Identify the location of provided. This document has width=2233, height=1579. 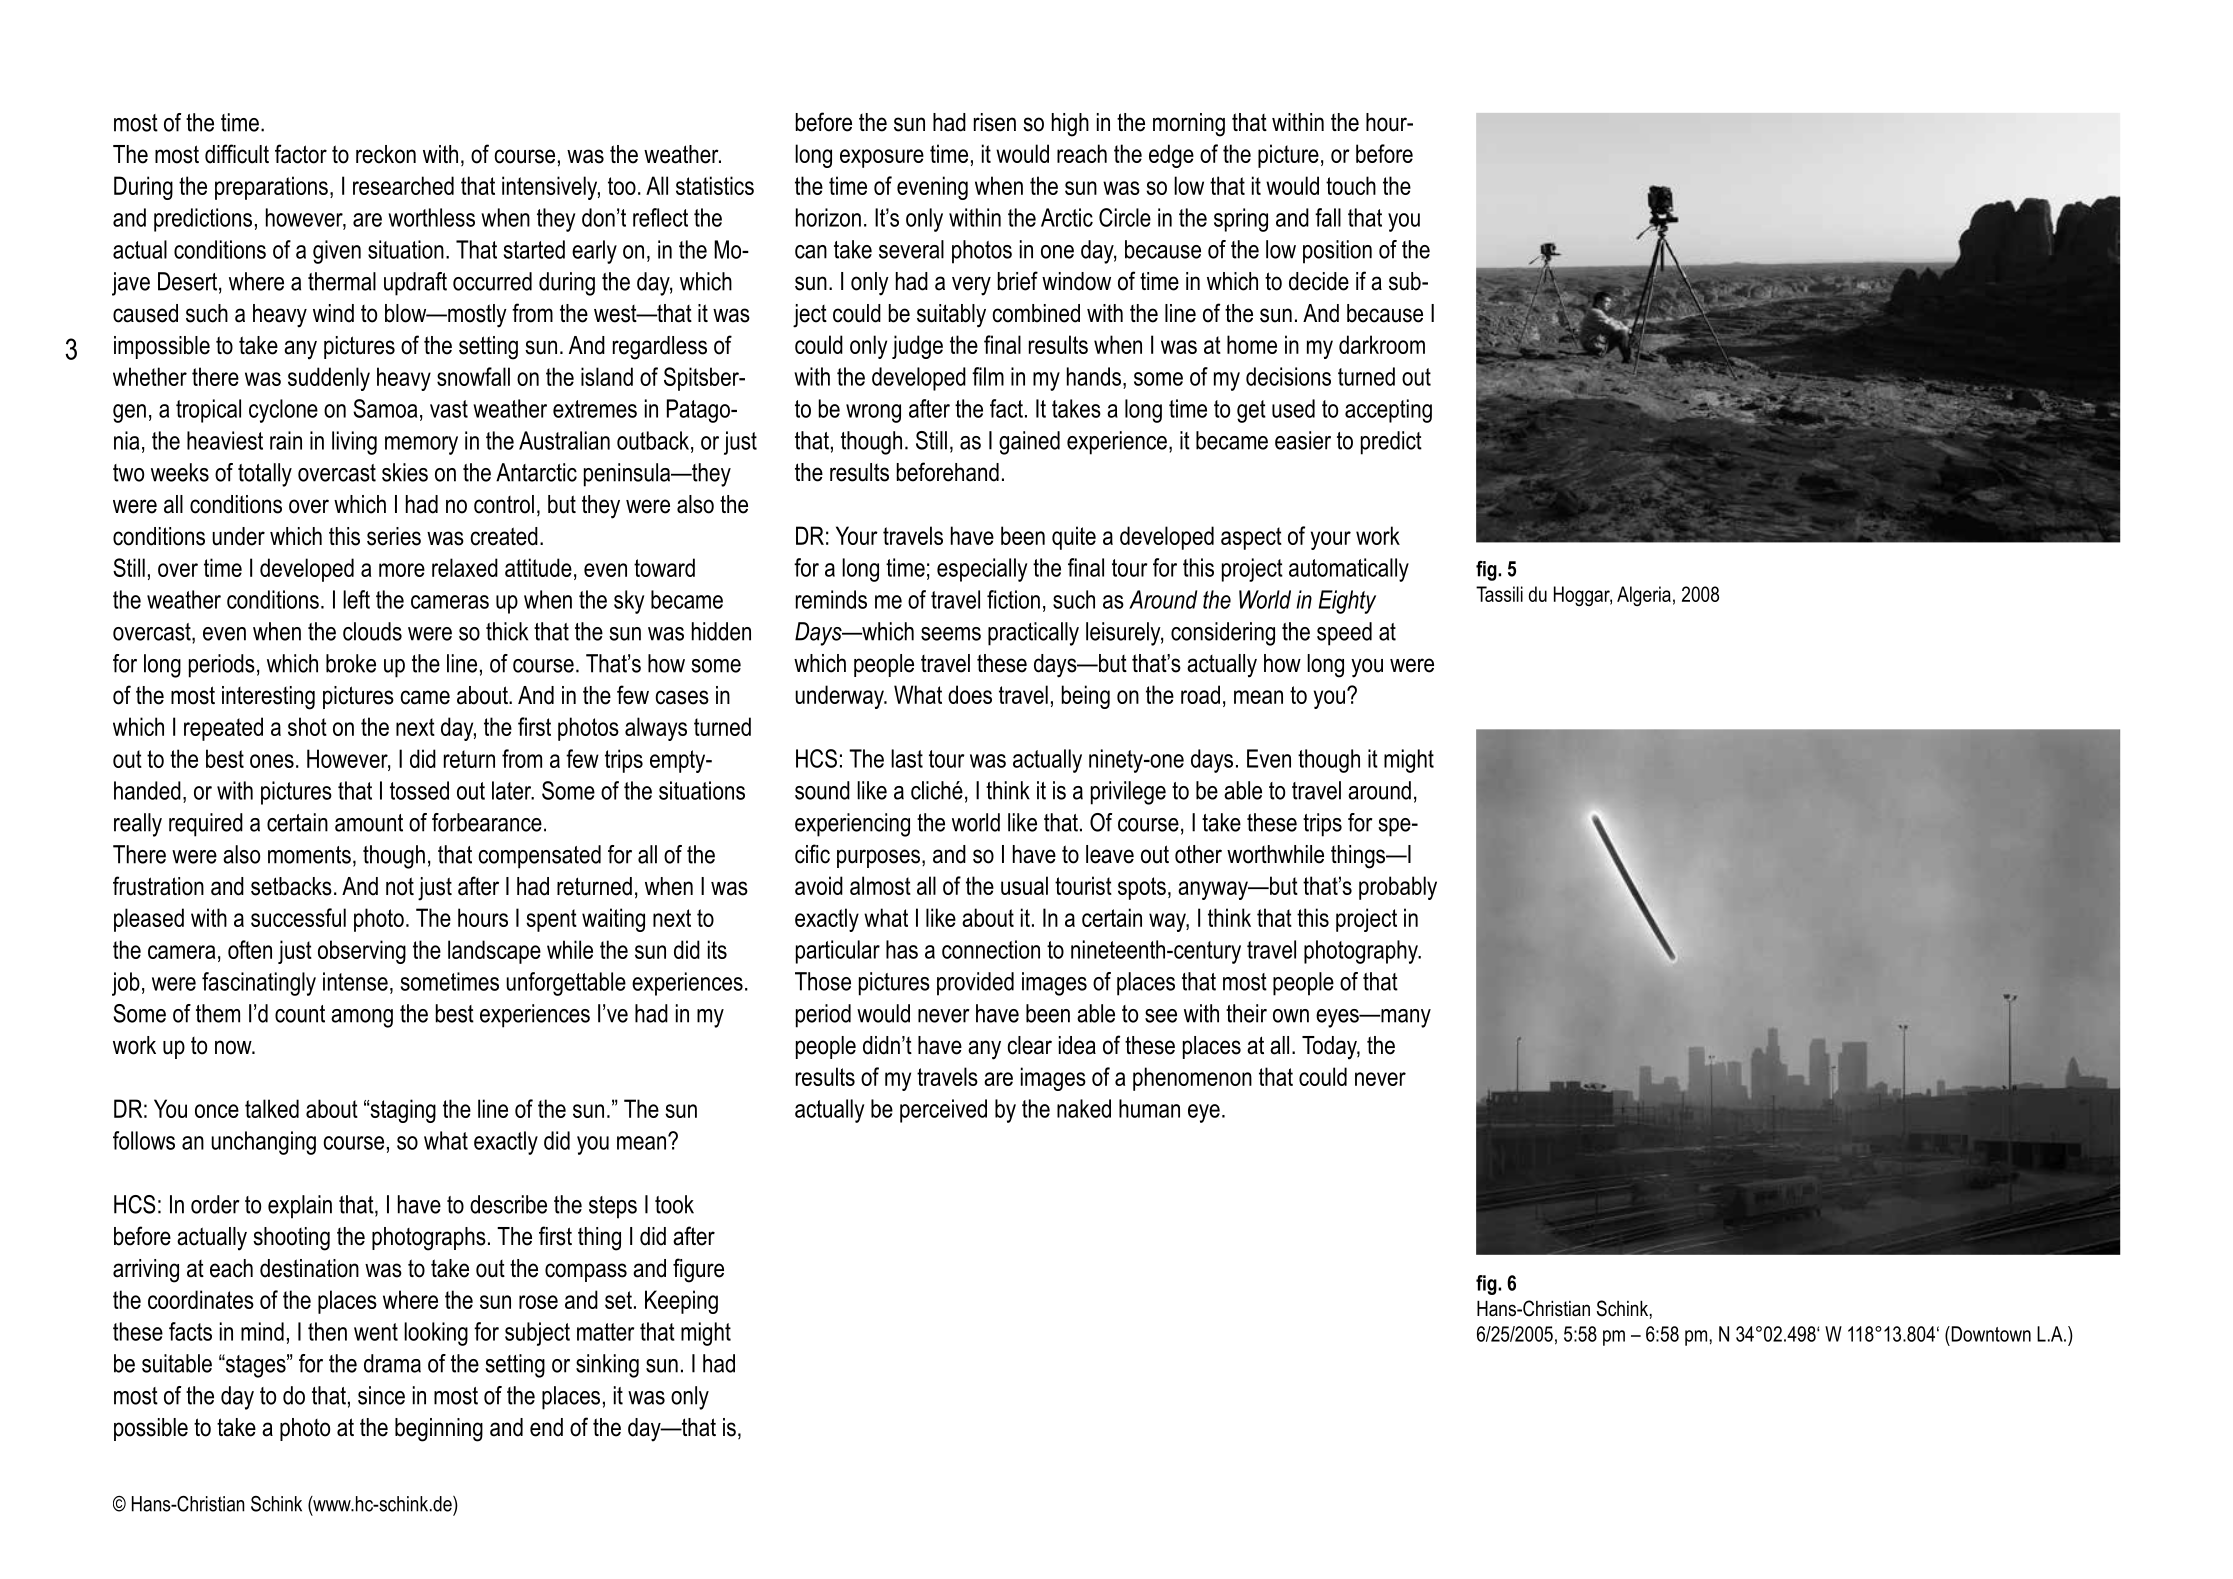
(975, 984).
